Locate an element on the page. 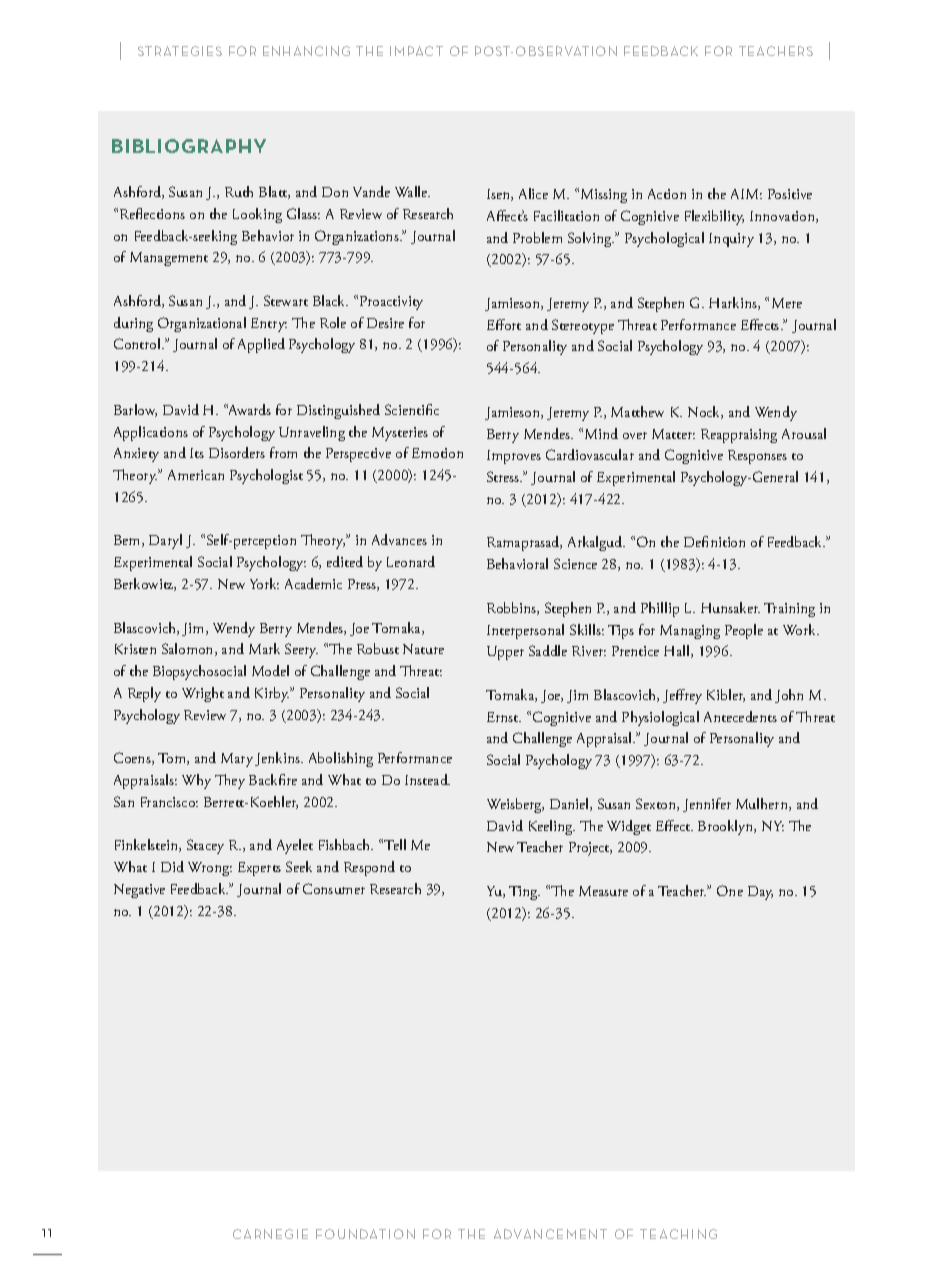  Jeffrey is located at coordinates (682, 696).
